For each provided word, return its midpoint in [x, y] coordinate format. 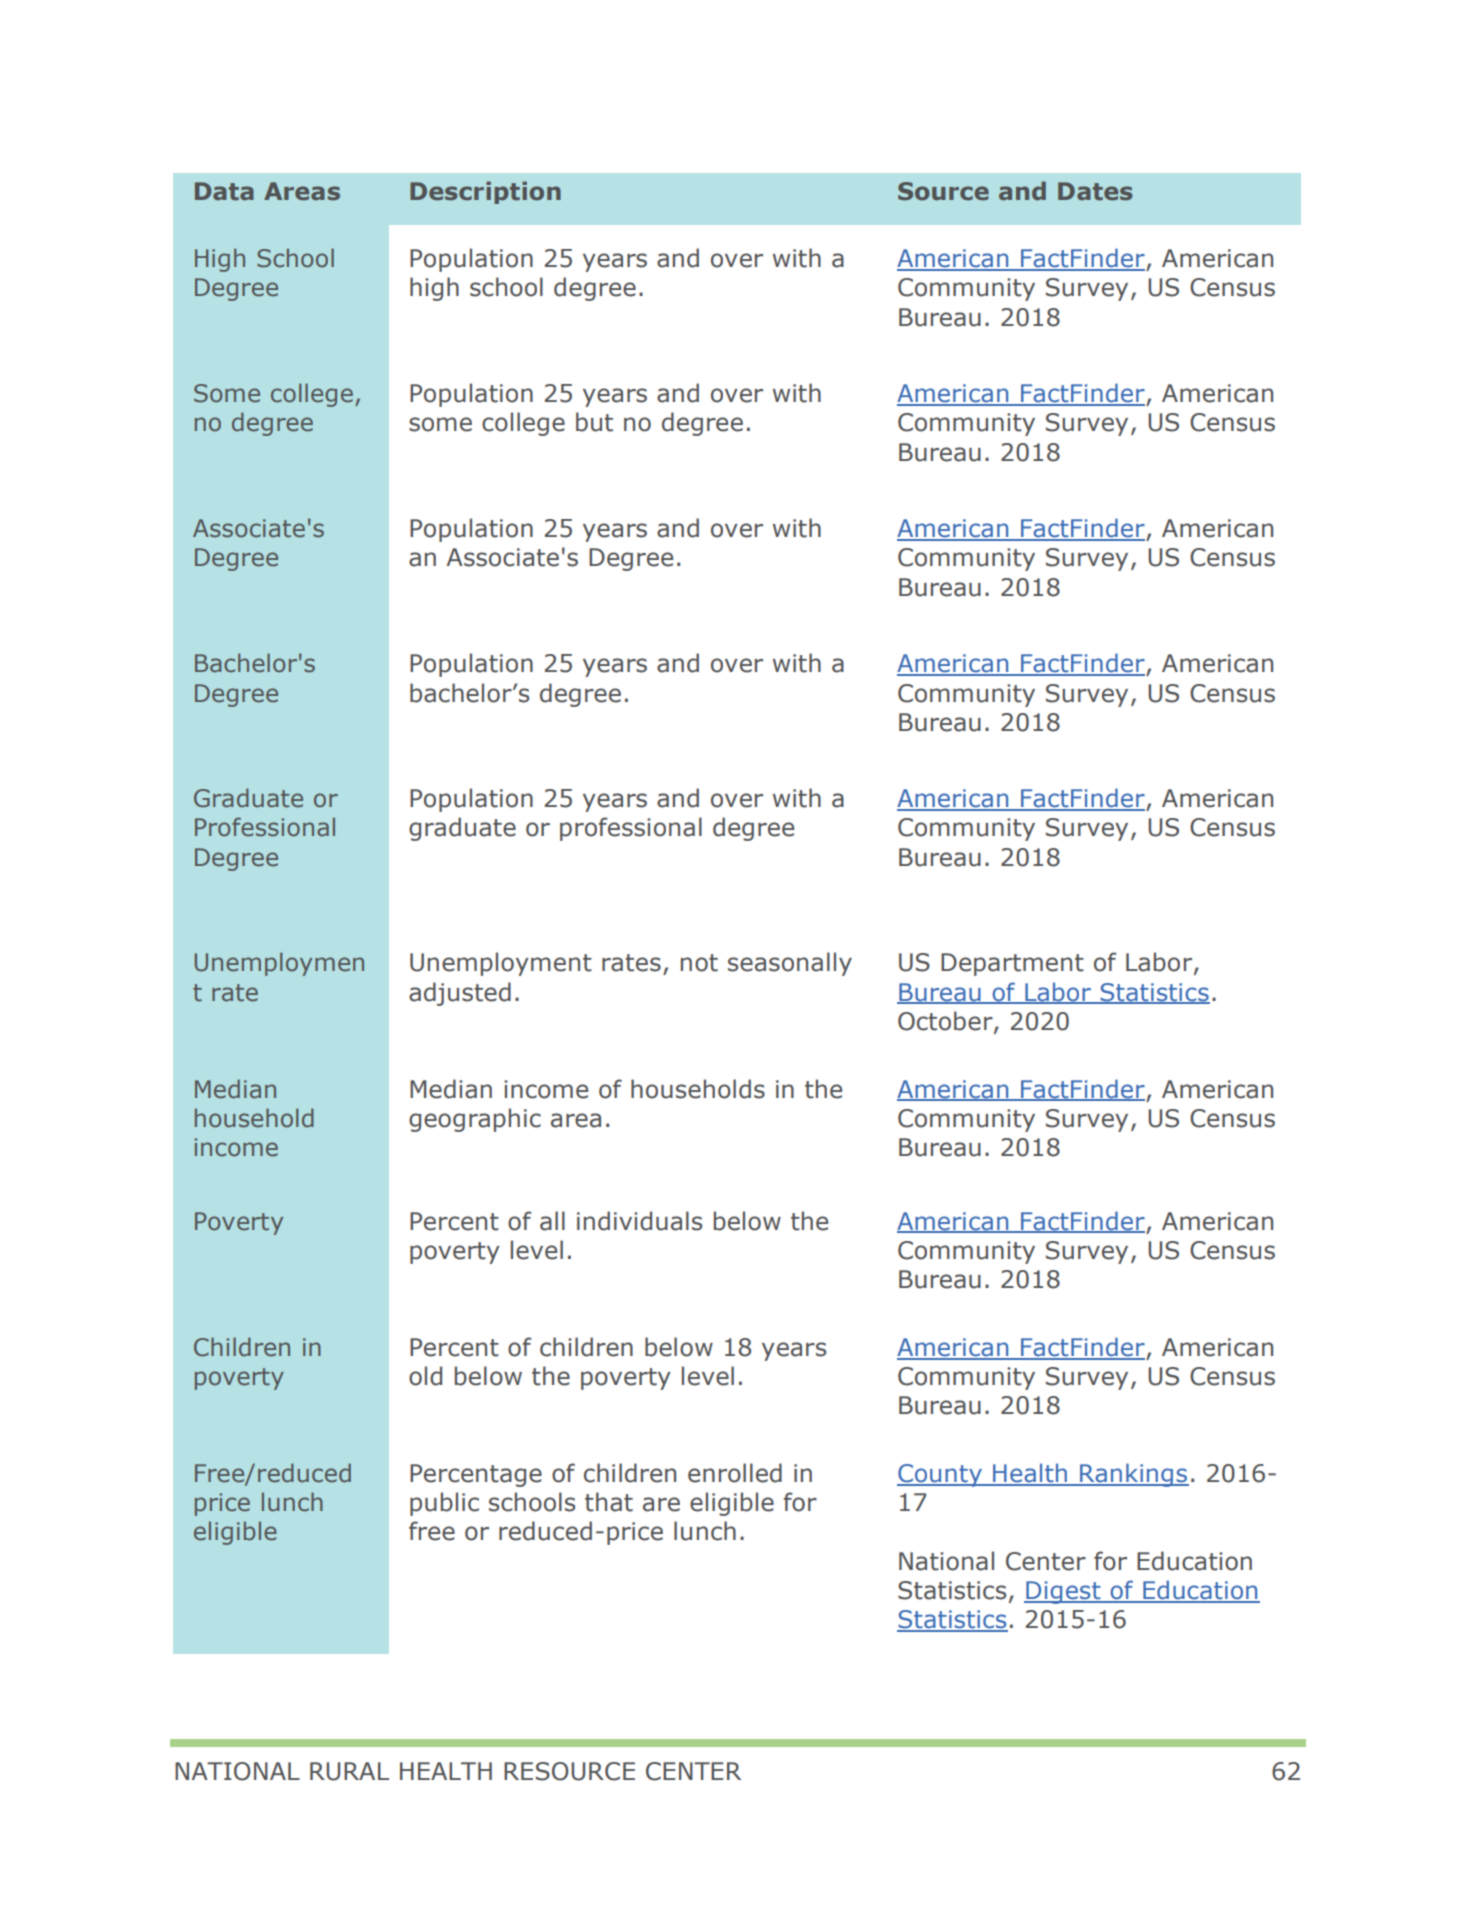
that [609, 1502]
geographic [475, 1120]
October [946, 1022]
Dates [1095, 191]
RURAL [349, 1771]
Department [1012, 964]
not [699, 963]
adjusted [460, 994]
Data [224, 191]
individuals [639, 1221]
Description [485, 192]
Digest [1063, 1592]
